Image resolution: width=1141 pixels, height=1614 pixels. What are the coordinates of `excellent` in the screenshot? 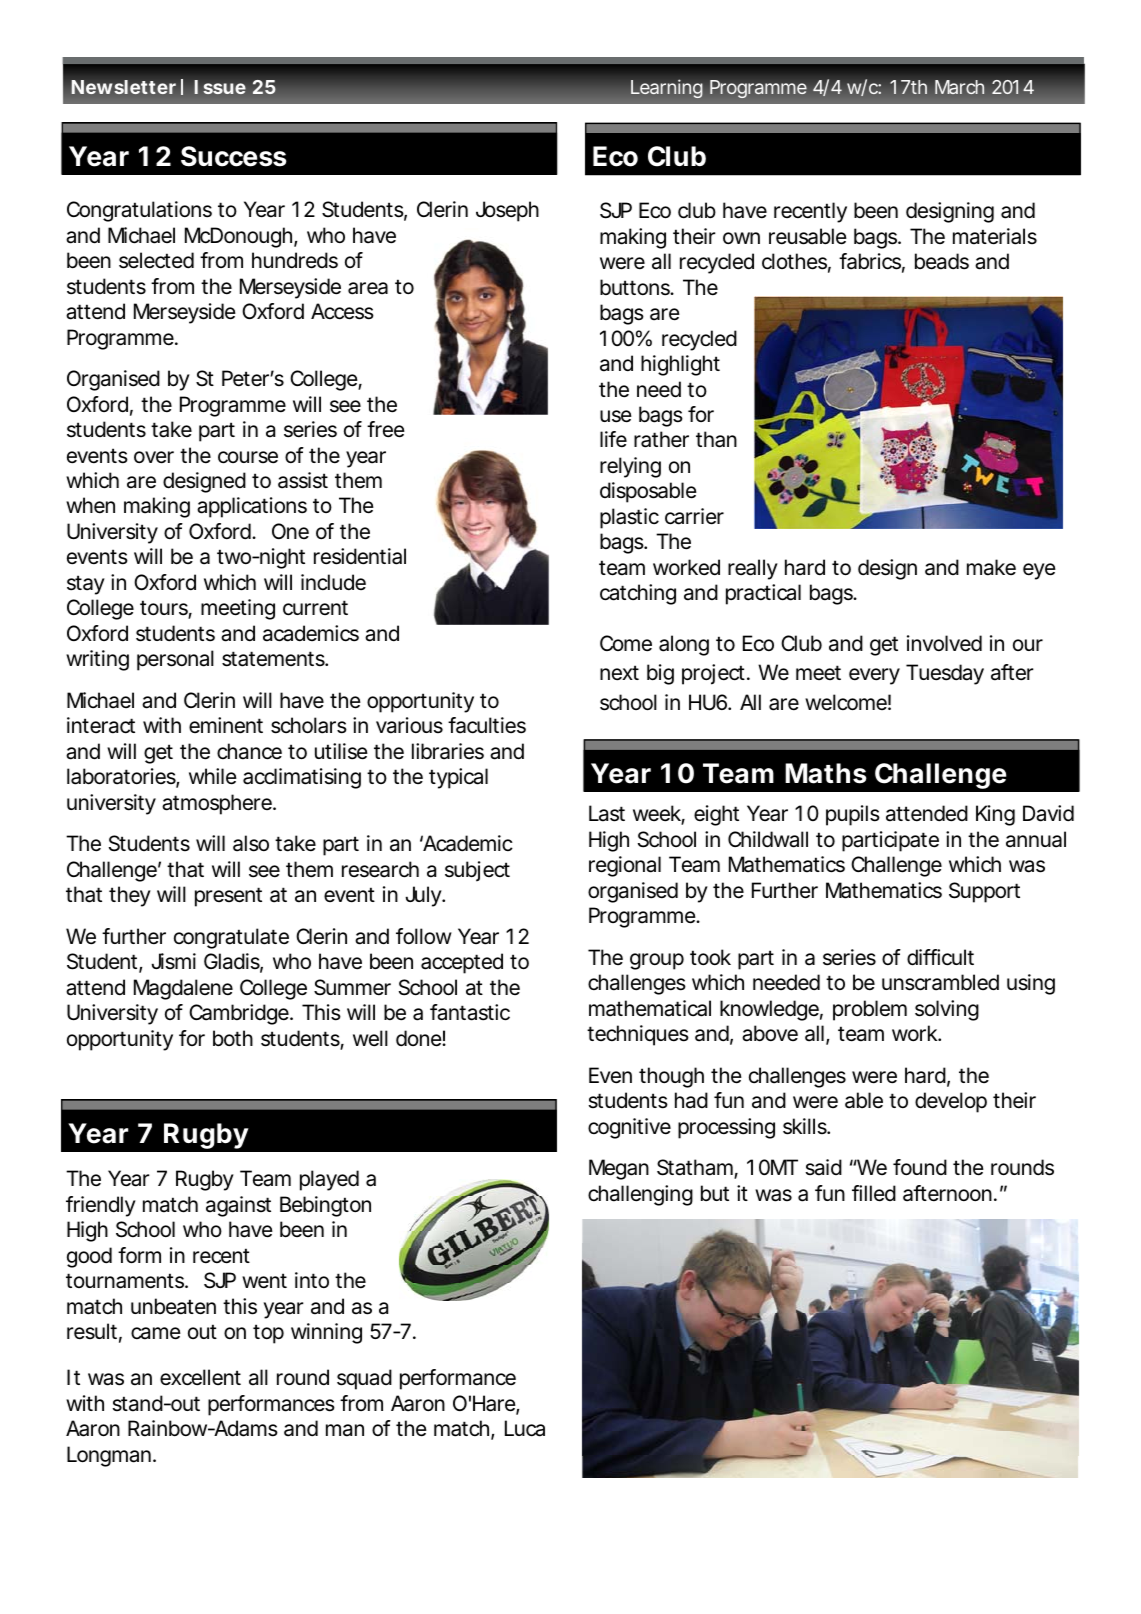 It's located at (200, 1377).
